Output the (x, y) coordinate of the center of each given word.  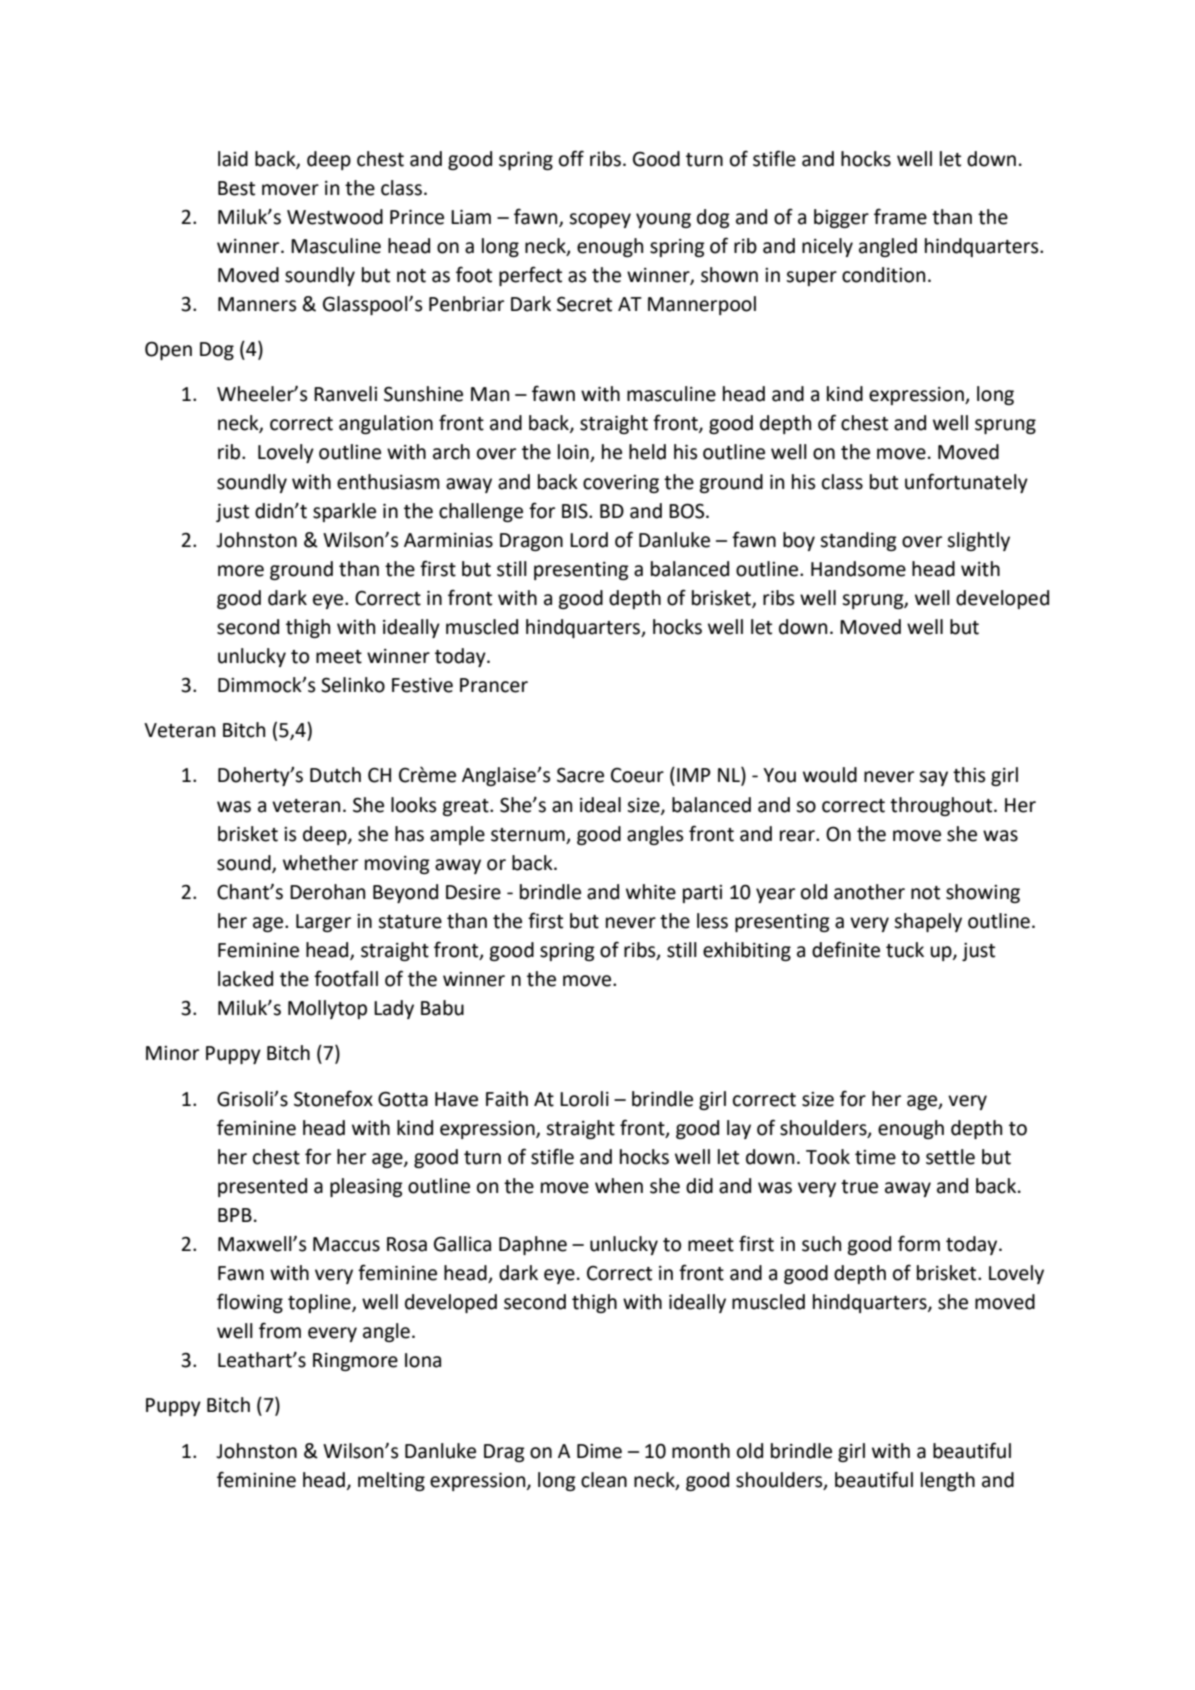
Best (236, 188)
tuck (905, 950)
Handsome (858, 569)
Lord (589, 540)
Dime (599, 1451)
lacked (245, 979)
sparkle (344, 512)
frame (900, 216)
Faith (507, 1099)
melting (391, 1481)
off (571, 158)
